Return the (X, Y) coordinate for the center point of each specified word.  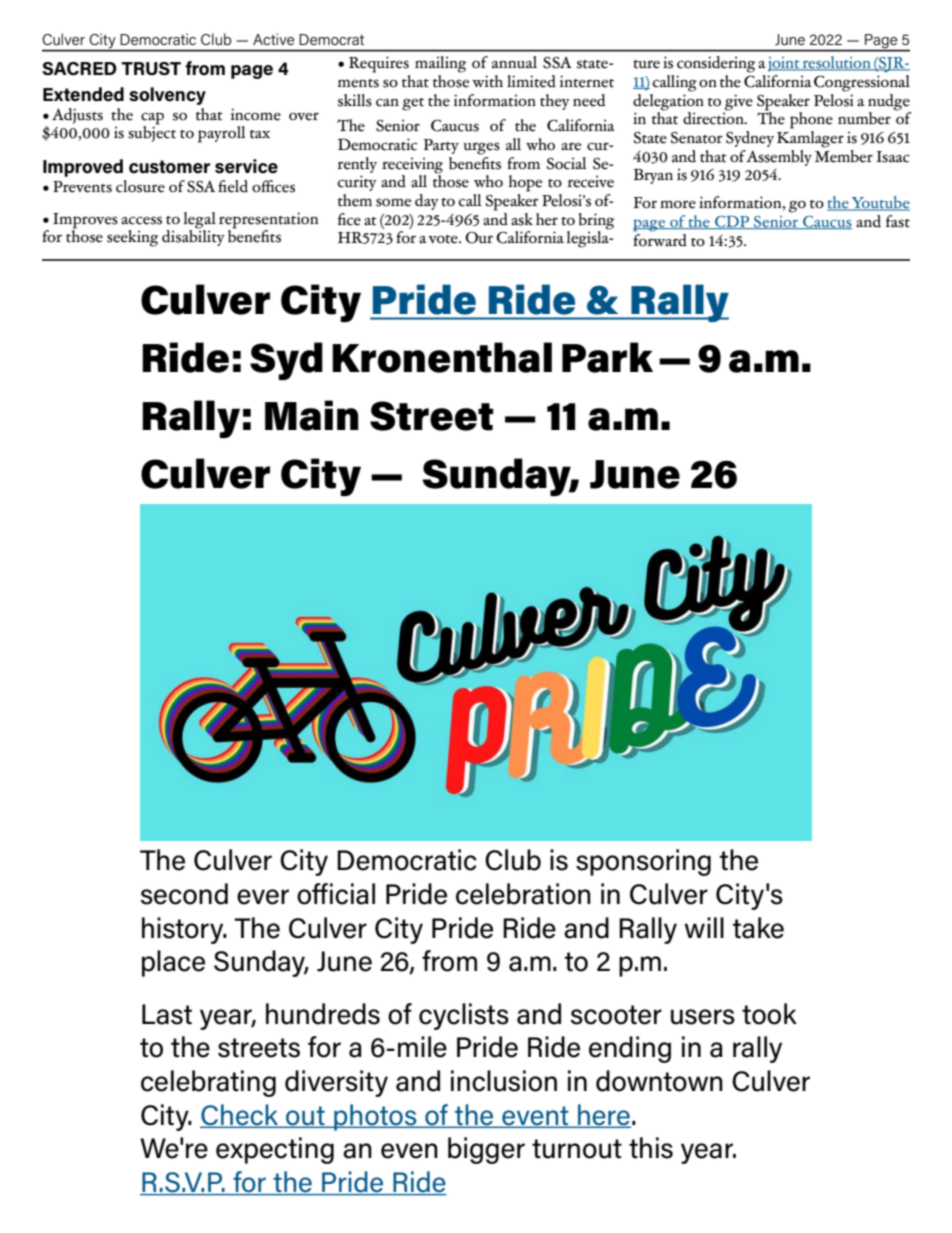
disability (193, 237)
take (758, 928)
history (184, 930)
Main (312, 415)
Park (607, 357)
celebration (523, 894)
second (184, 894)
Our (479, 238)
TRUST (151, 68)
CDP (732, 222)
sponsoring (643, 862)
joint (785, 64)
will (704, 927)
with (487, 81)
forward (660, 239)
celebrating (208, 1083)
